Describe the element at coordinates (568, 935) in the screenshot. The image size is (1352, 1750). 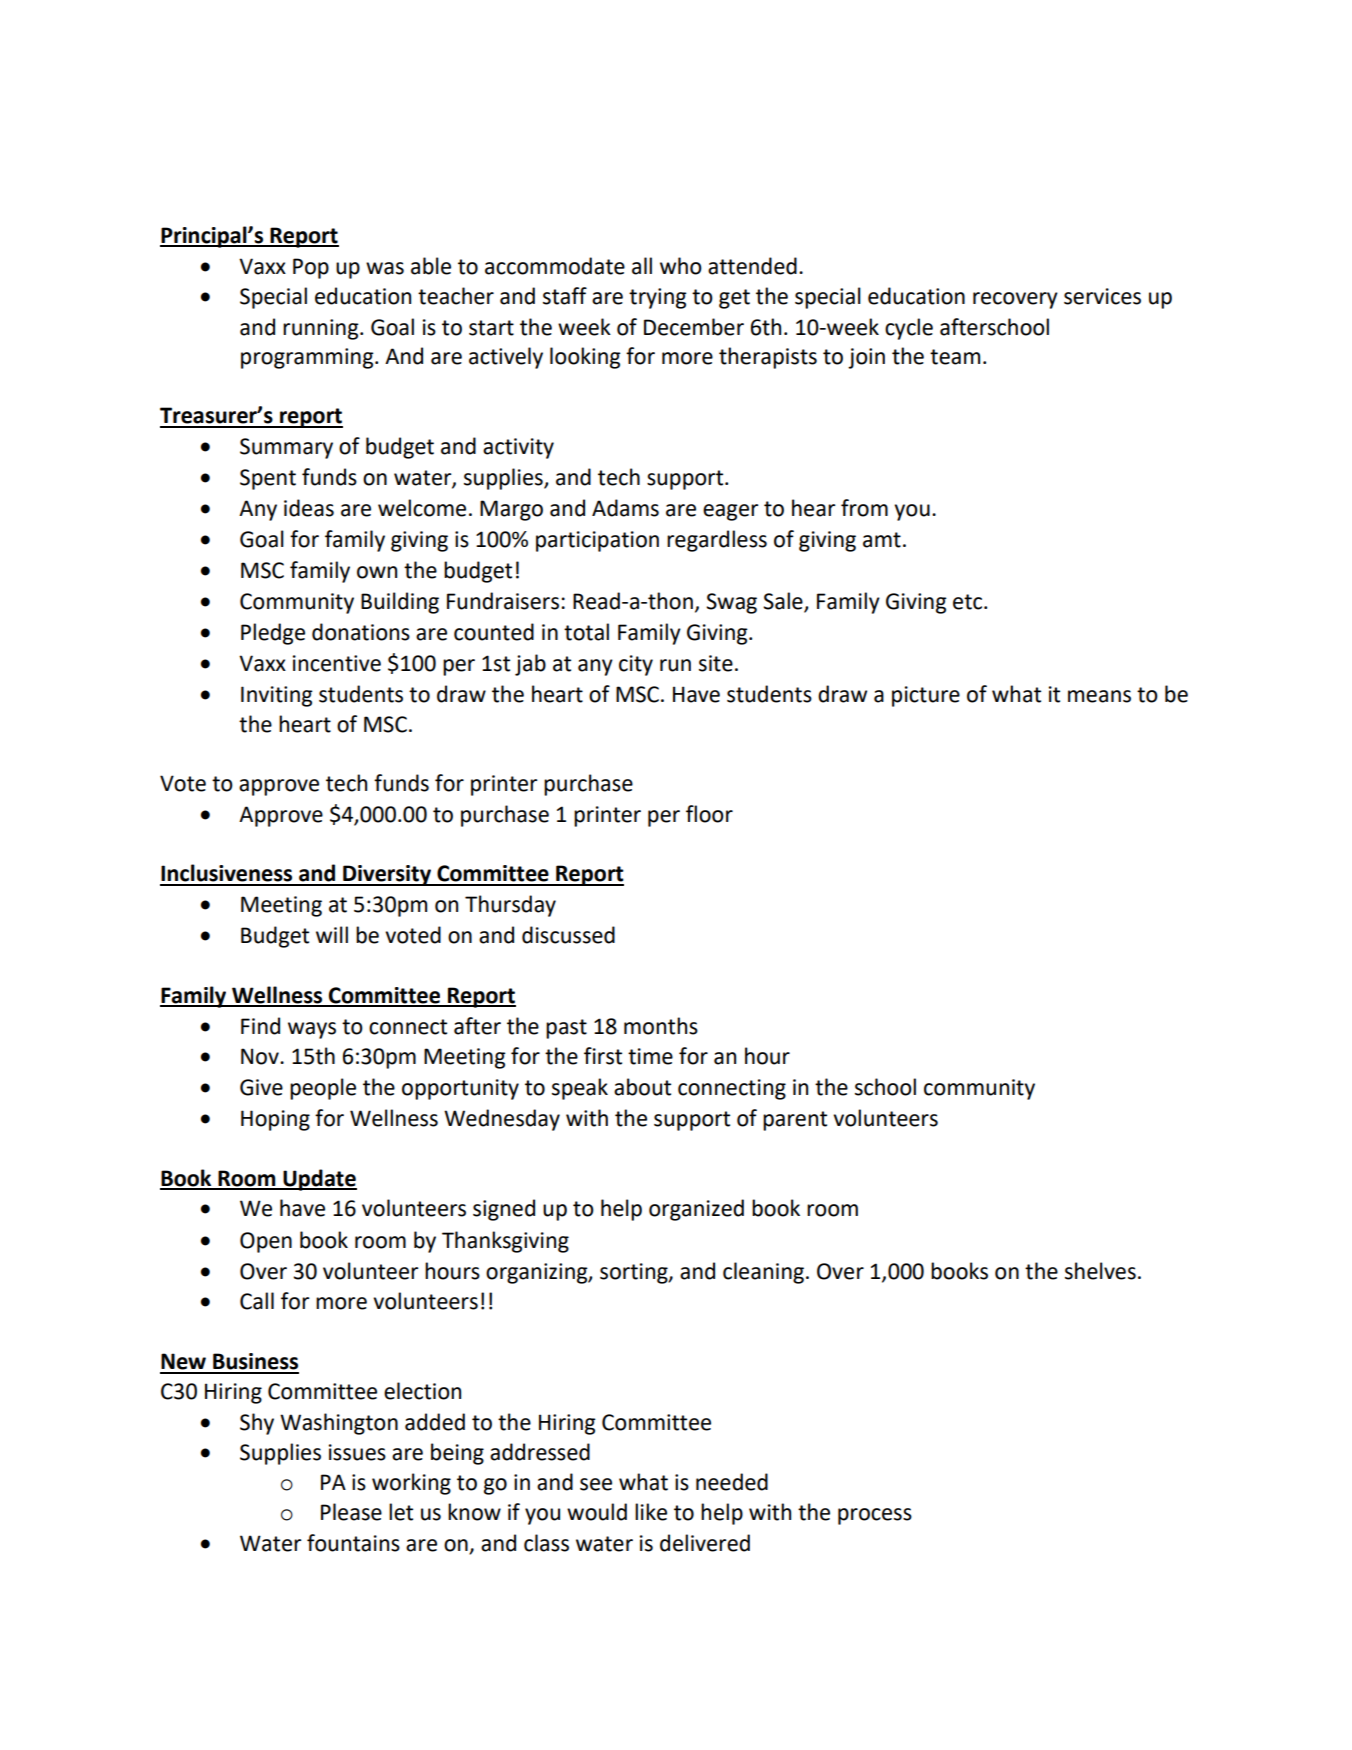
I see `discussed` at that location.
